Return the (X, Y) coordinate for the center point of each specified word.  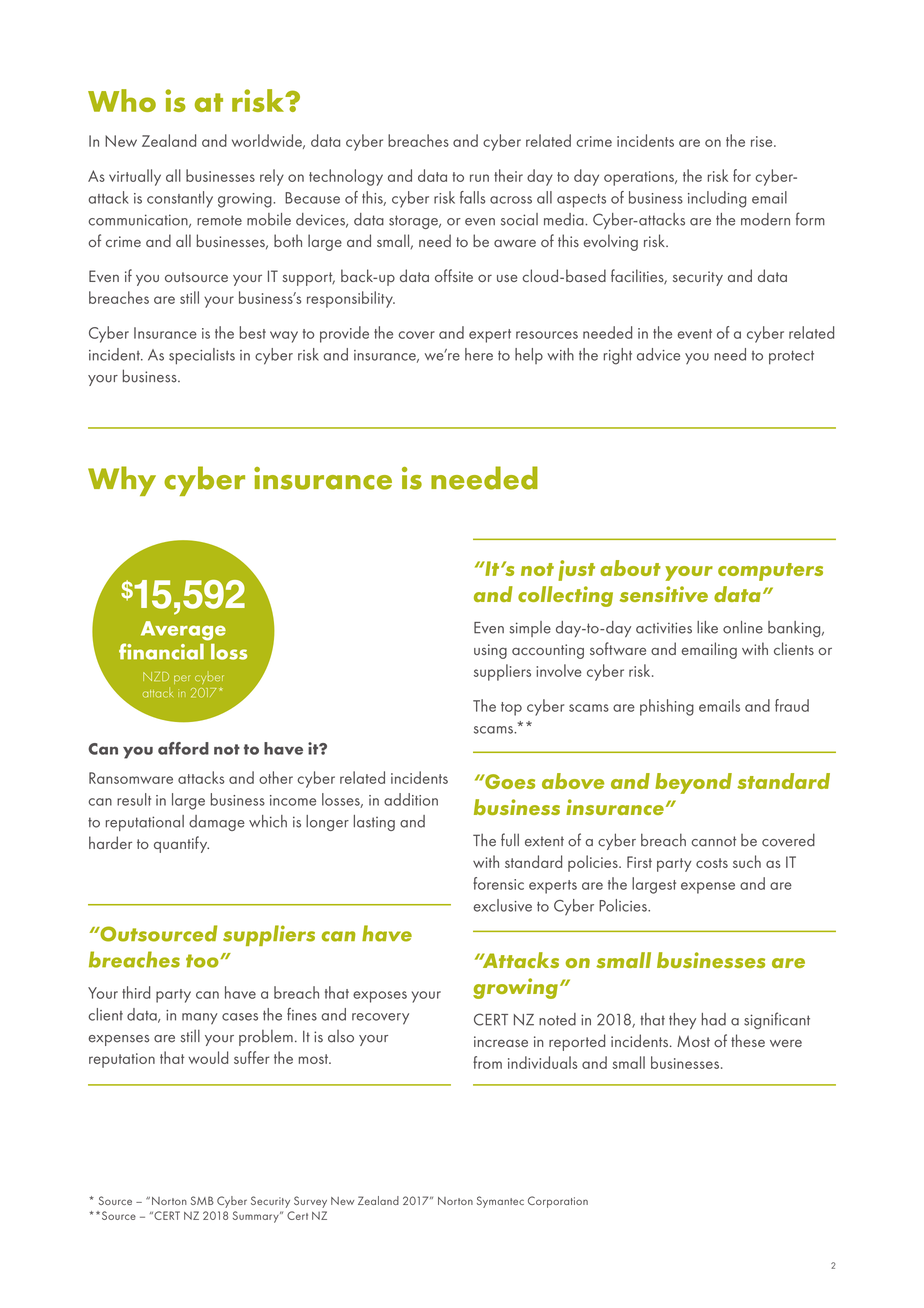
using (490, 651)
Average (183, 631)
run (479, 178)
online (743, 627)
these (748, 1040)
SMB (202, 1200)
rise (763, 141)
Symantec (500, 1202)
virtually (135, 177)
